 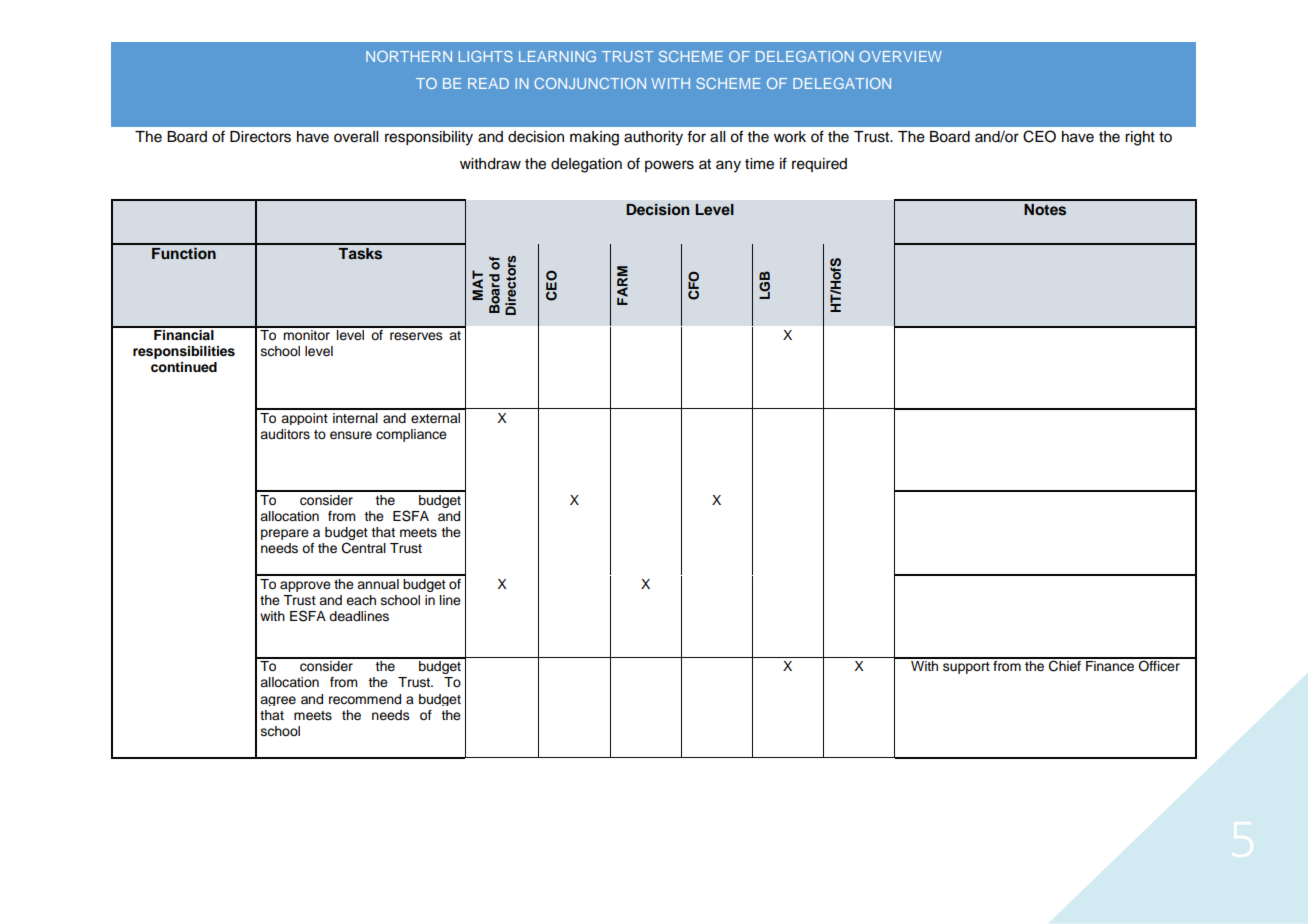 I want to click on NORTHERN, so click(x=409, y=56).
